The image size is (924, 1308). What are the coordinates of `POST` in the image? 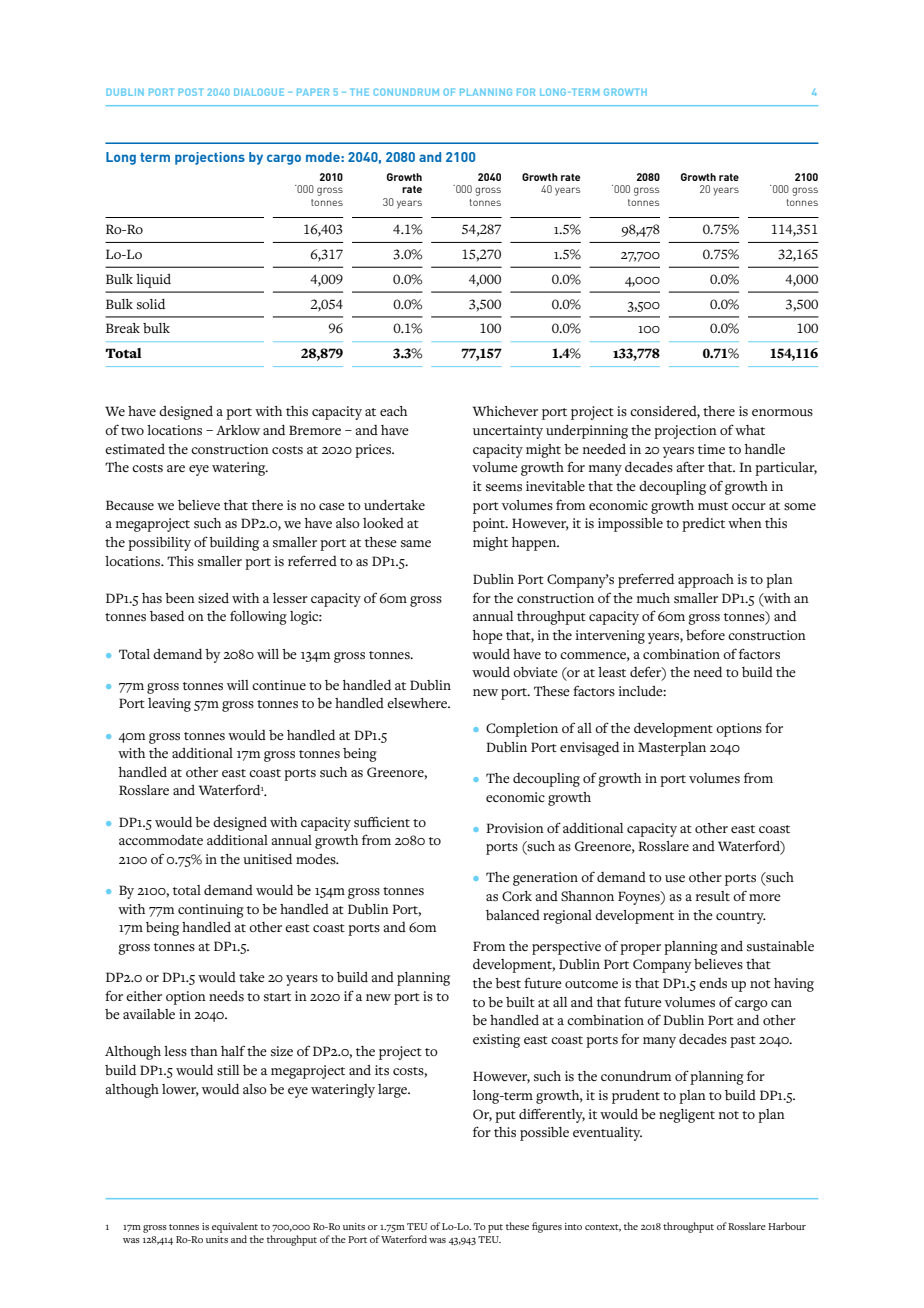 It's located at (190, 92).
